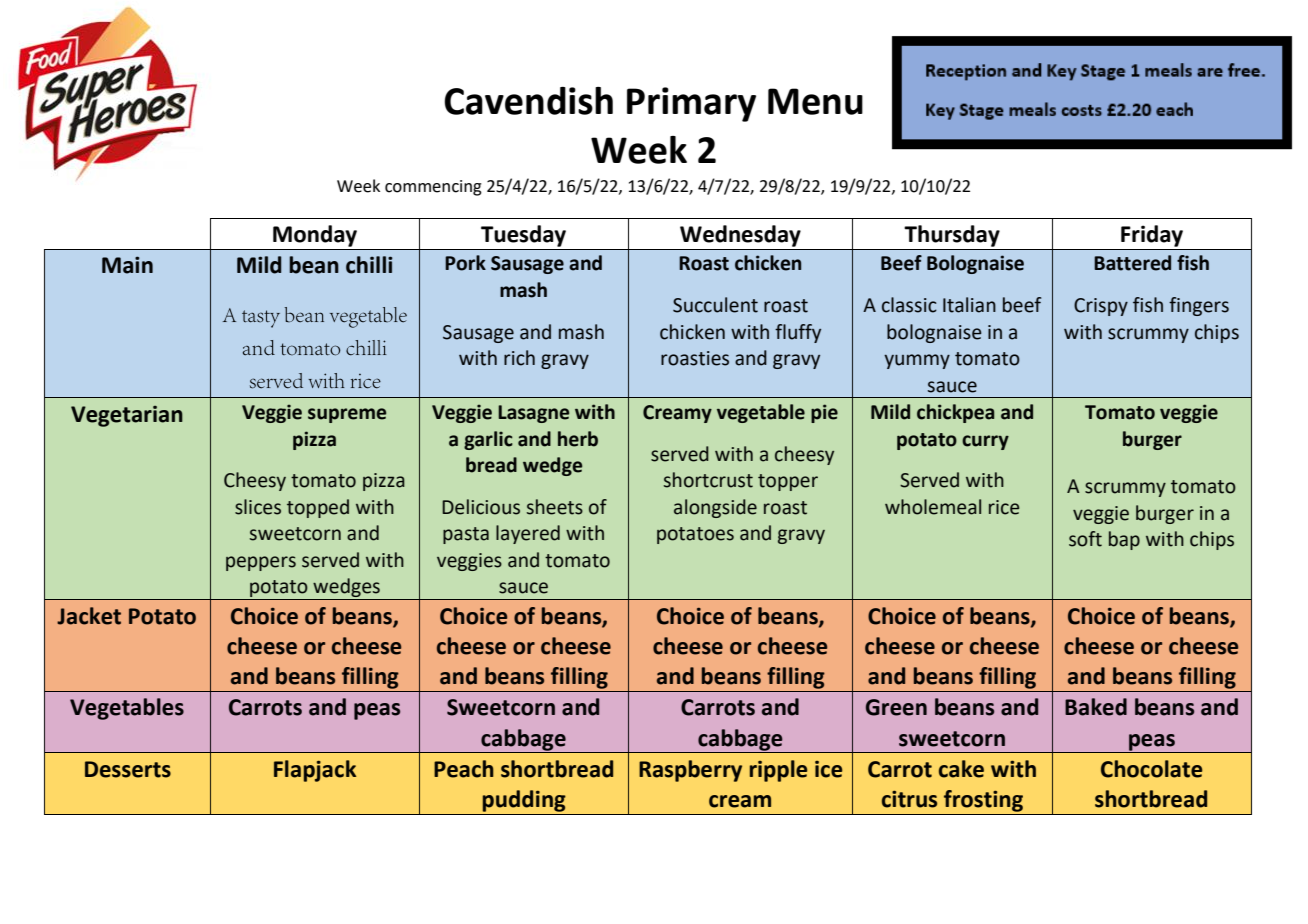 The width and height of the screenshot is (1308, 924). I want to click on Primary, so click(691, 104).
